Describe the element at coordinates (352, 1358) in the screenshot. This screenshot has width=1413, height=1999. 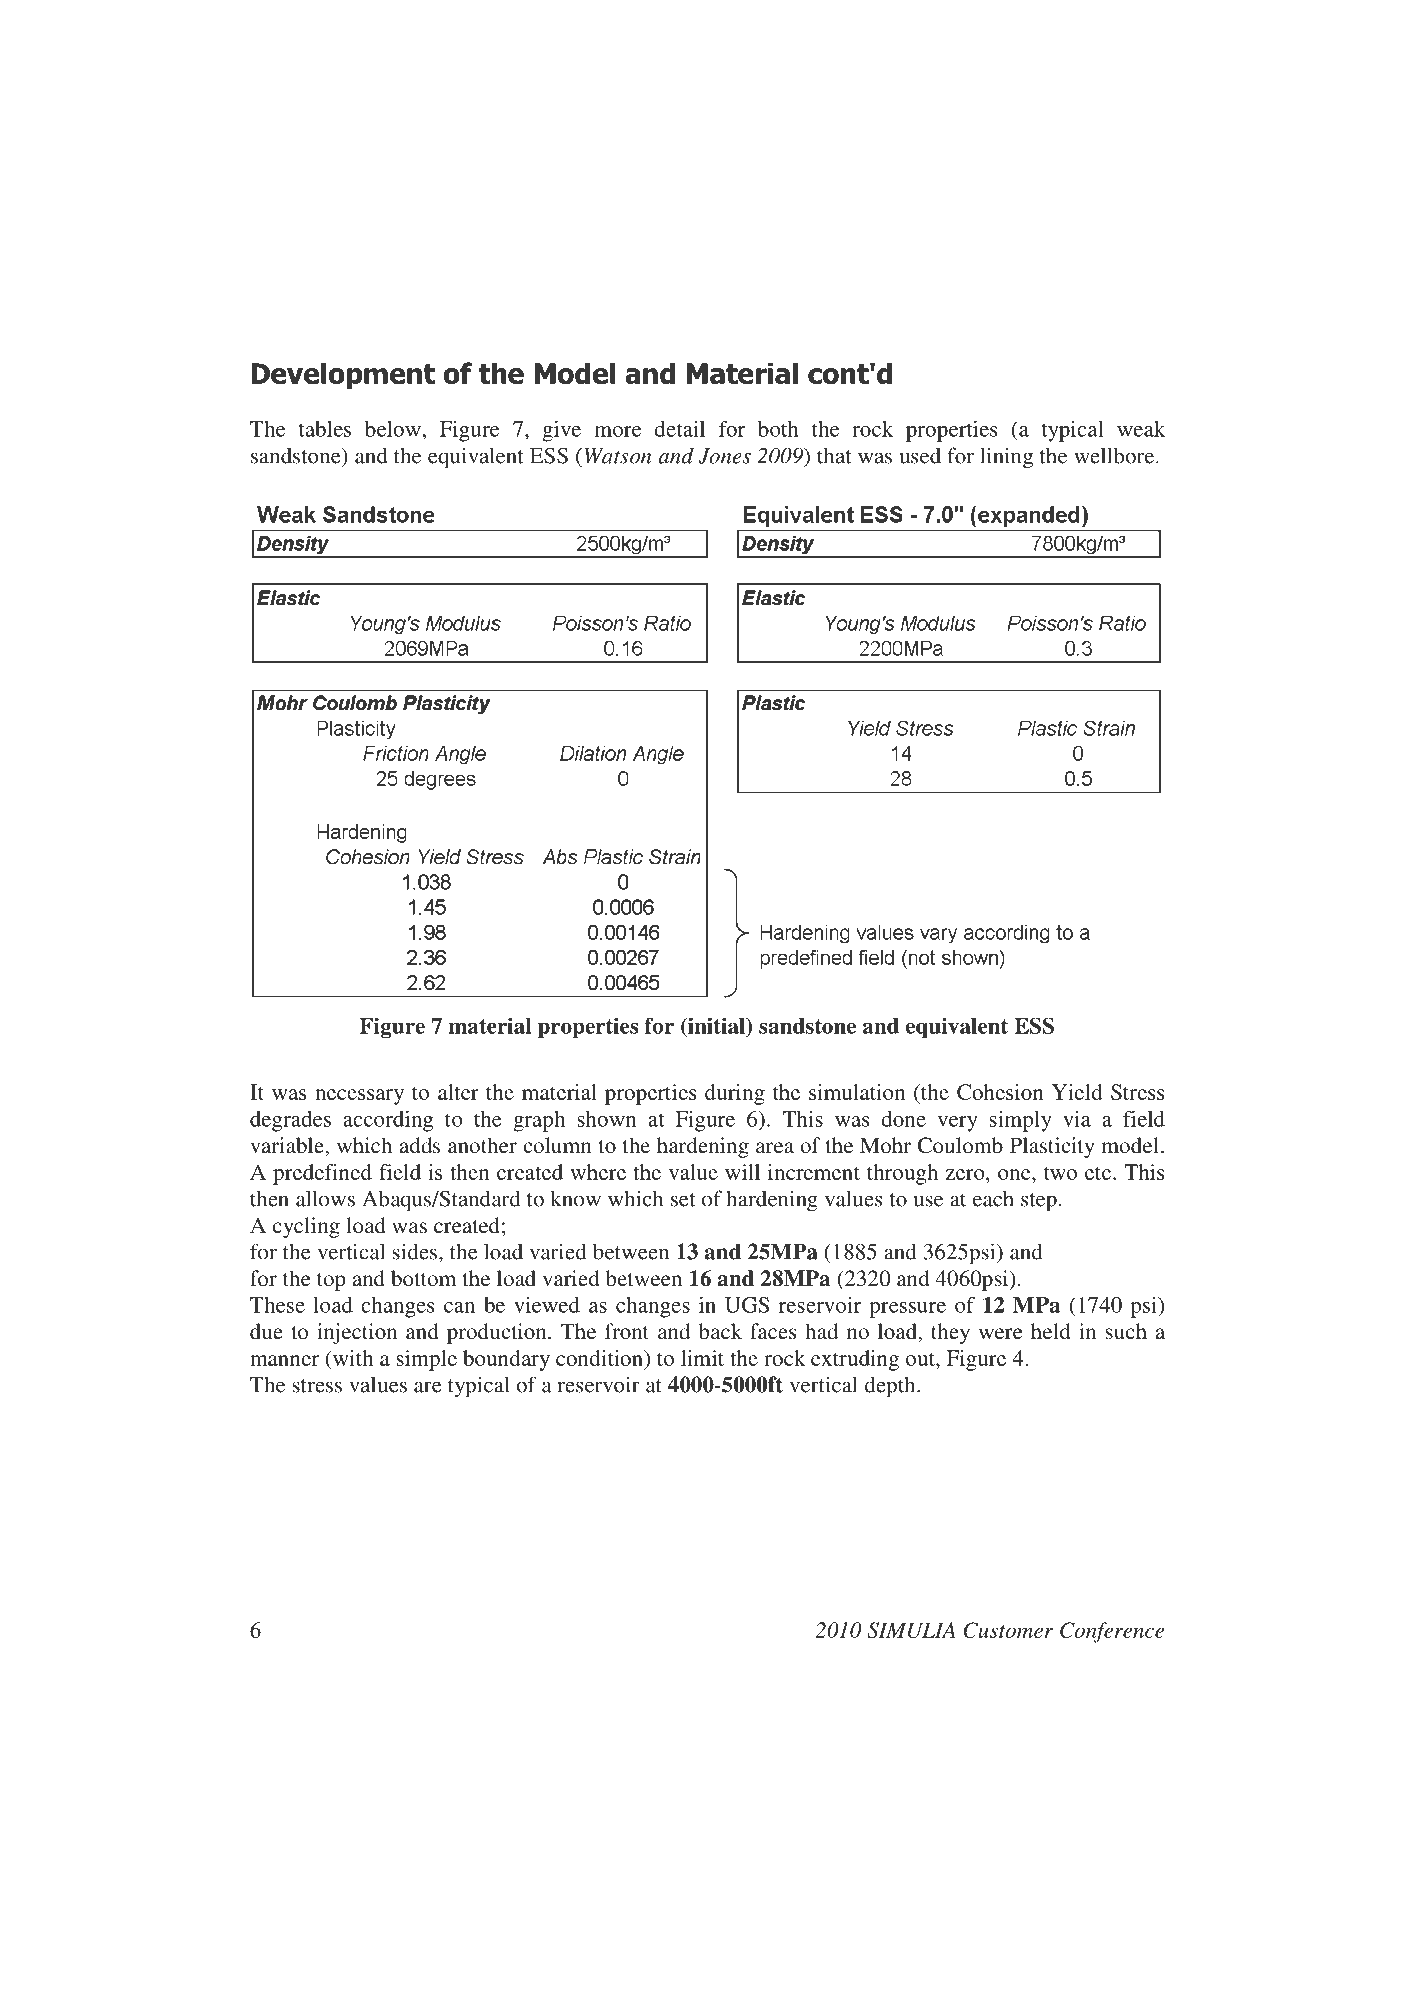
I see `with` at that location.
